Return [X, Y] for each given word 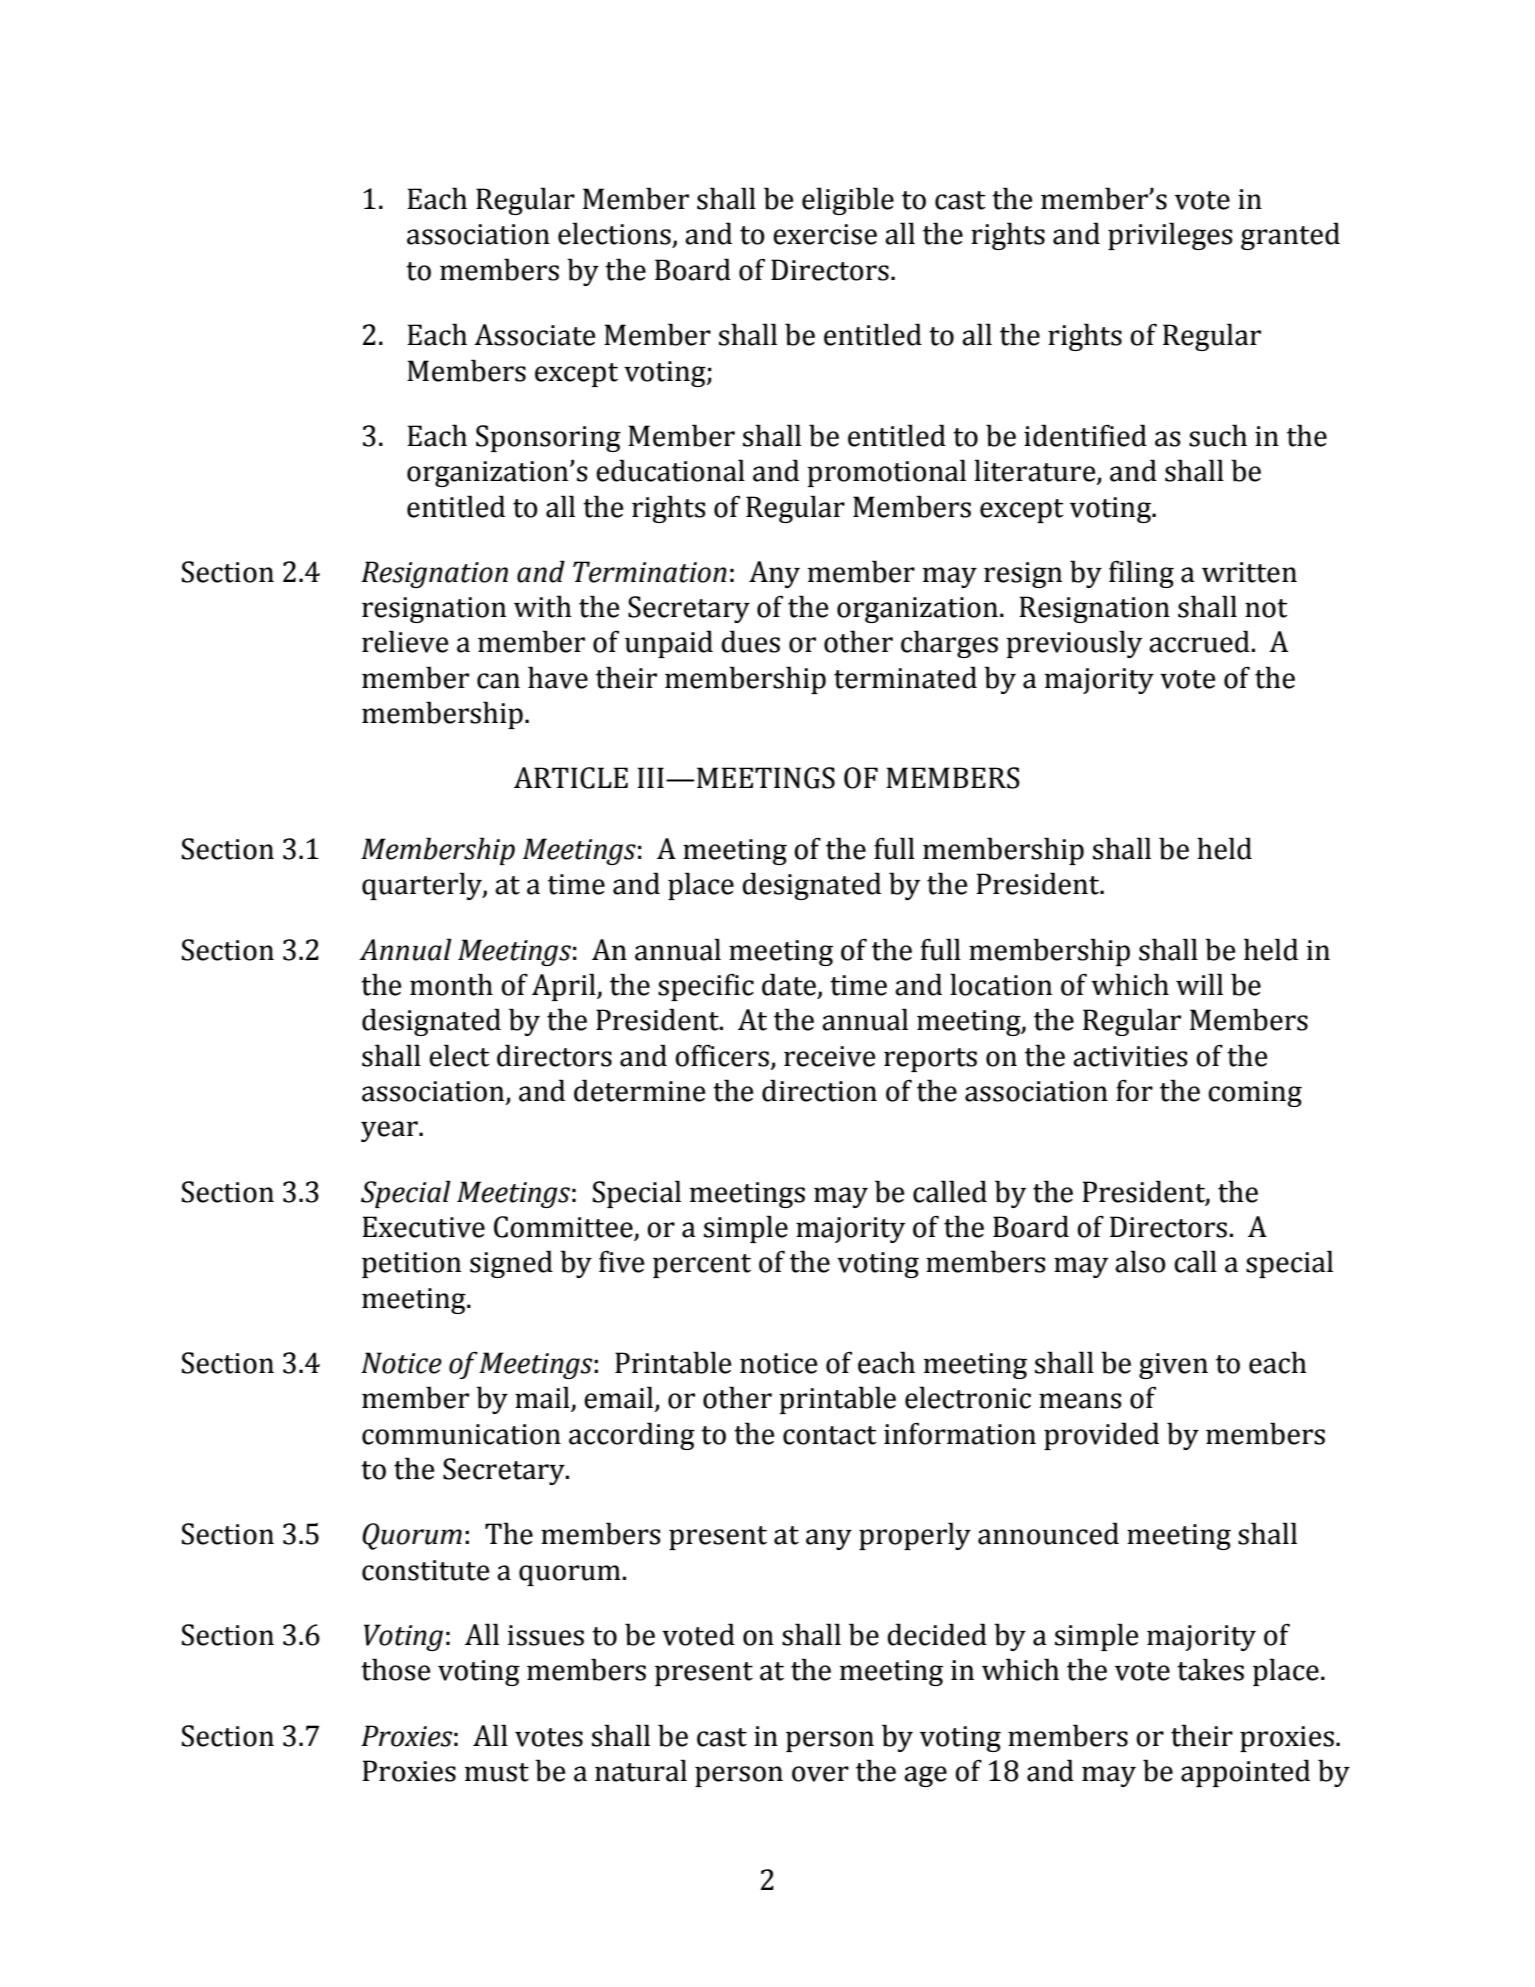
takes [1210, 1669]
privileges [1170, 236]
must [497, 1772]
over [820, 1774]
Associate [534, 335]
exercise [825, 234]
